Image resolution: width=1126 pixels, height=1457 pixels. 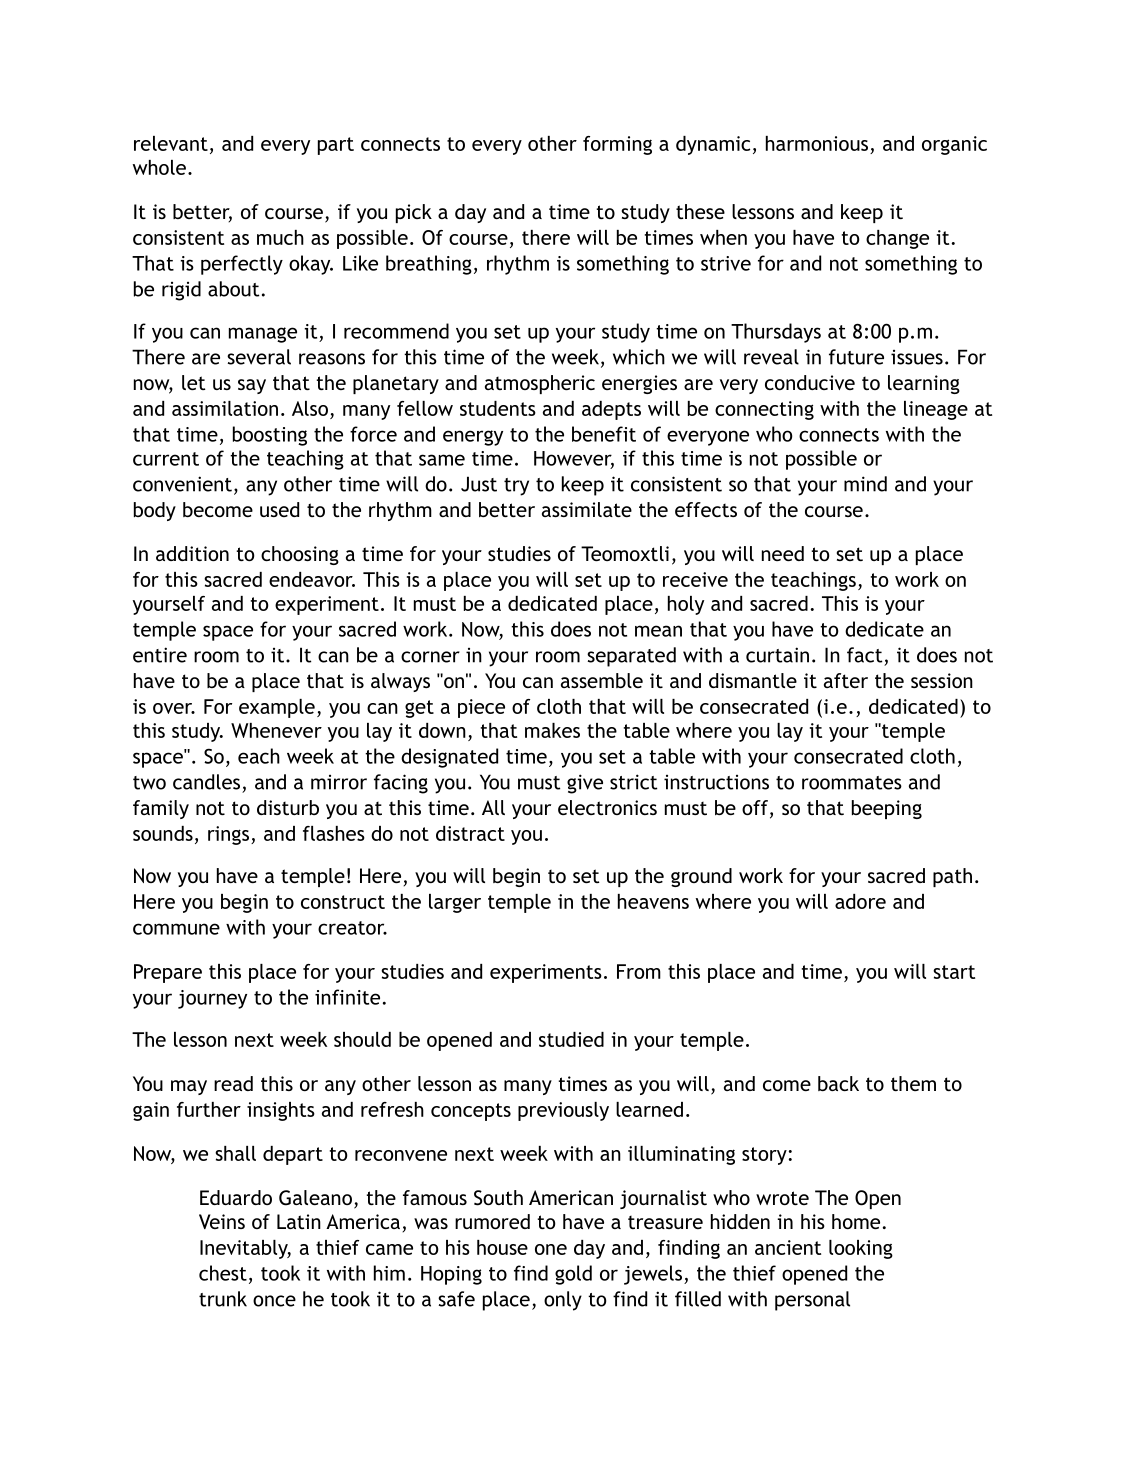 I want to click on back, so click(x=838, y=1083).
